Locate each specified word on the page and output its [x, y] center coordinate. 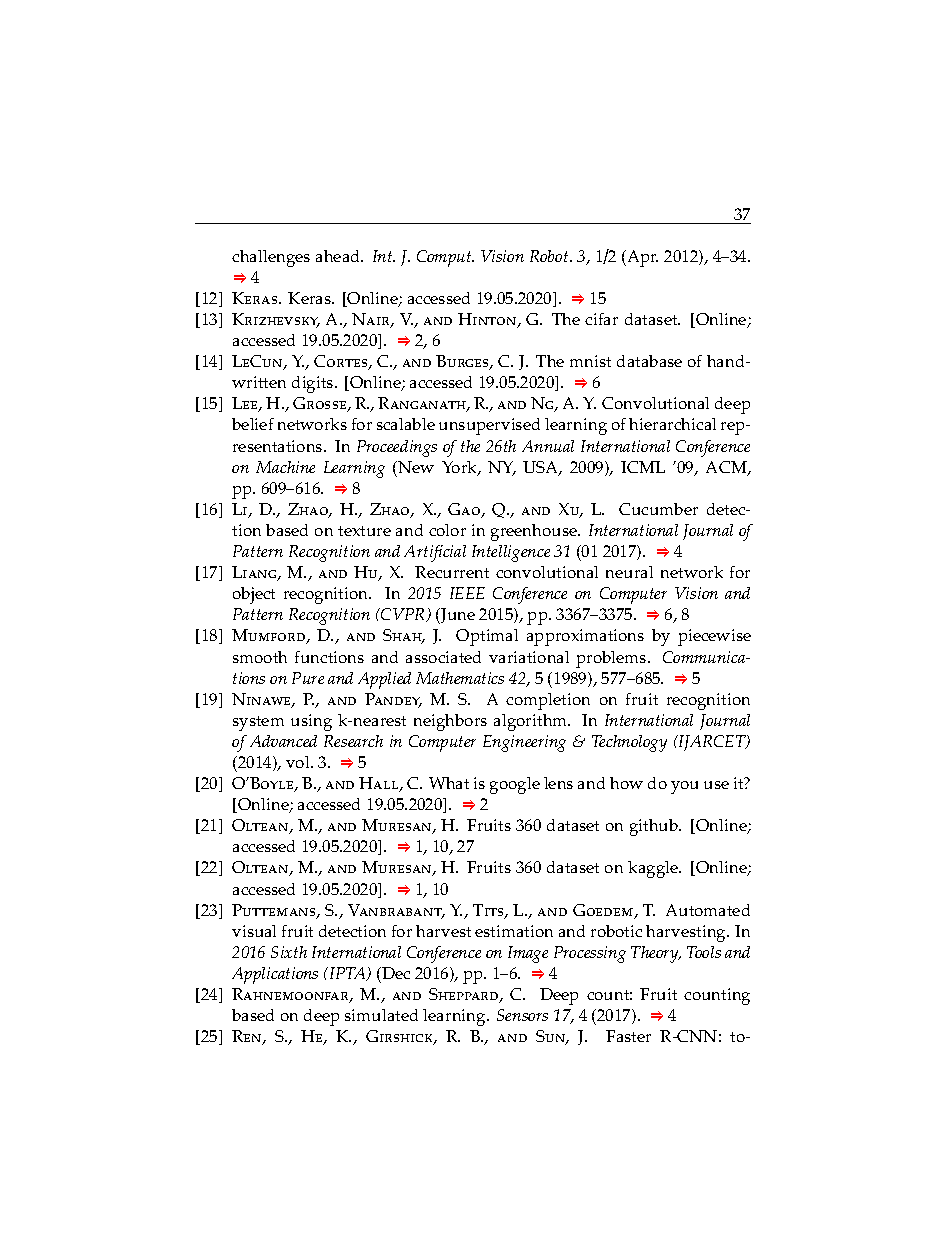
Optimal [487, 637]
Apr [641, 258]
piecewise [714, 637]
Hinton [488, 320]
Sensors [522, 1015]
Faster [628, 1036]
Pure [308, 678]
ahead [339, 256]
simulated [381, 1015]
